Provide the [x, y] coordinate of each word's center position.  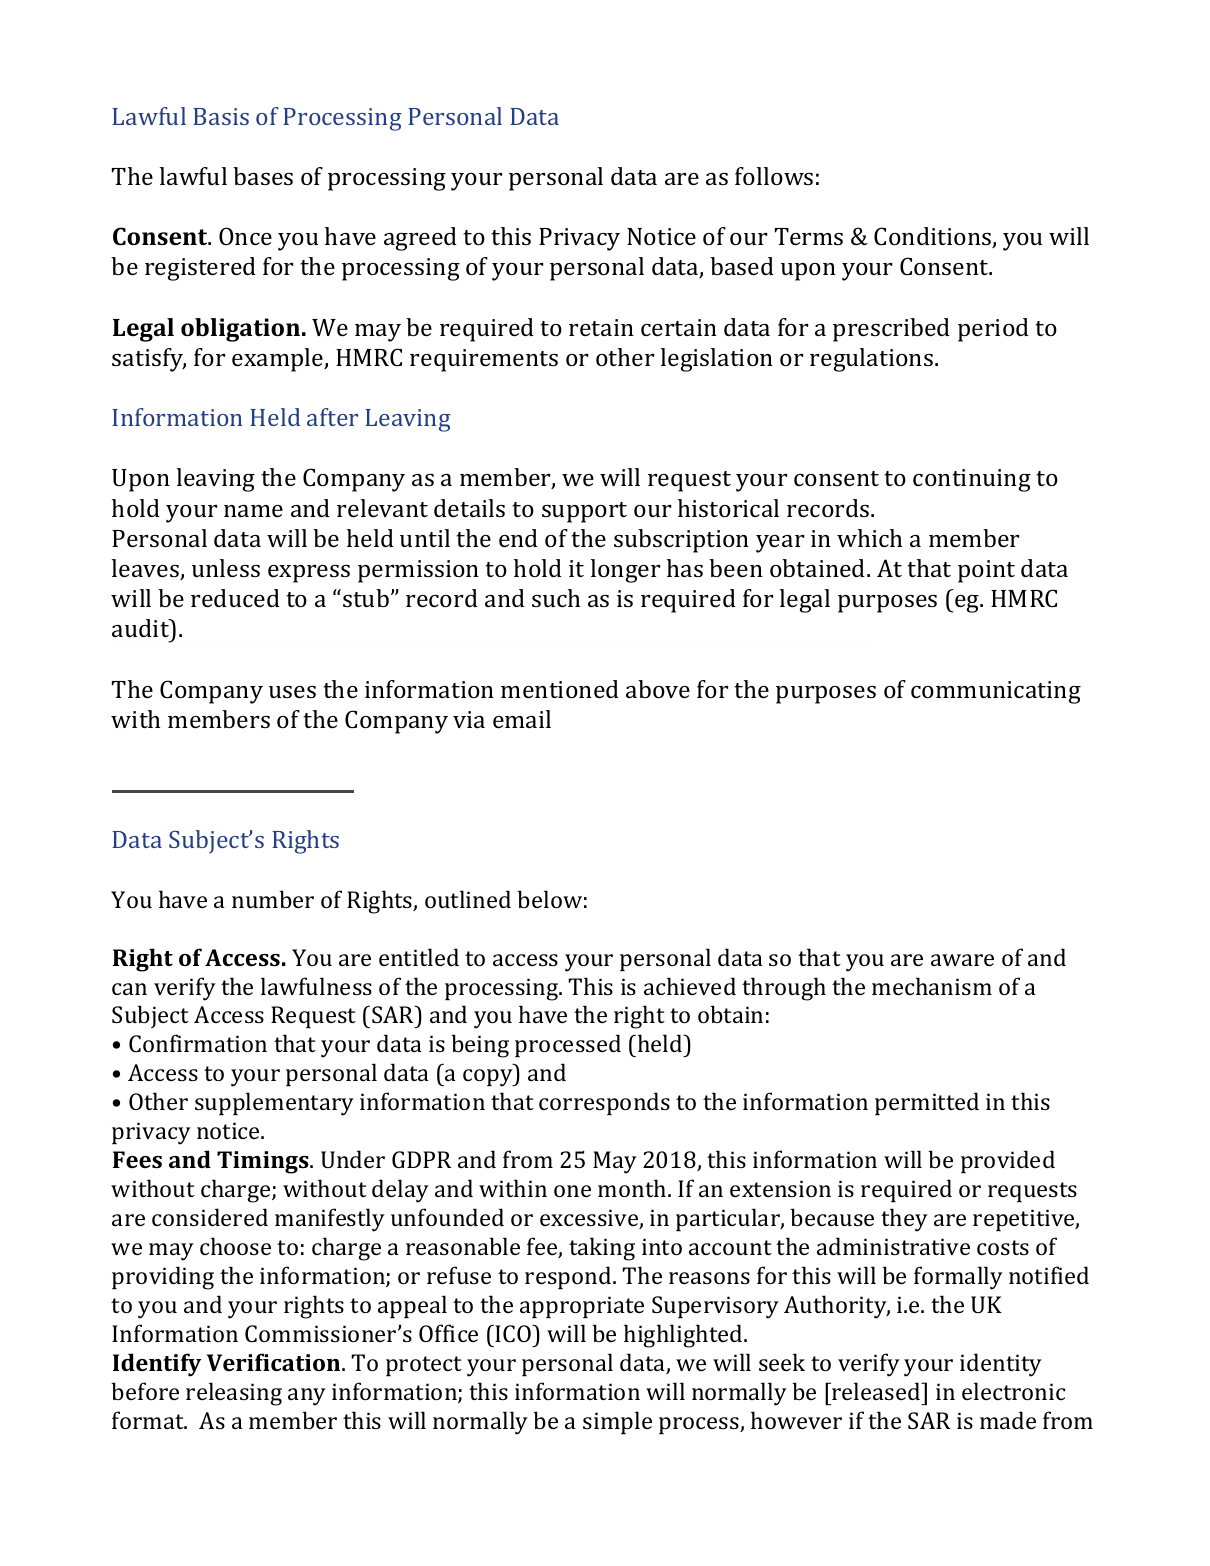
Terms [809, 236]
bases [263, 176]
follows [774, 176]
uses [292, 692]
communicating [996, 692]
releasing [234, 1394]
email [522, 719]
